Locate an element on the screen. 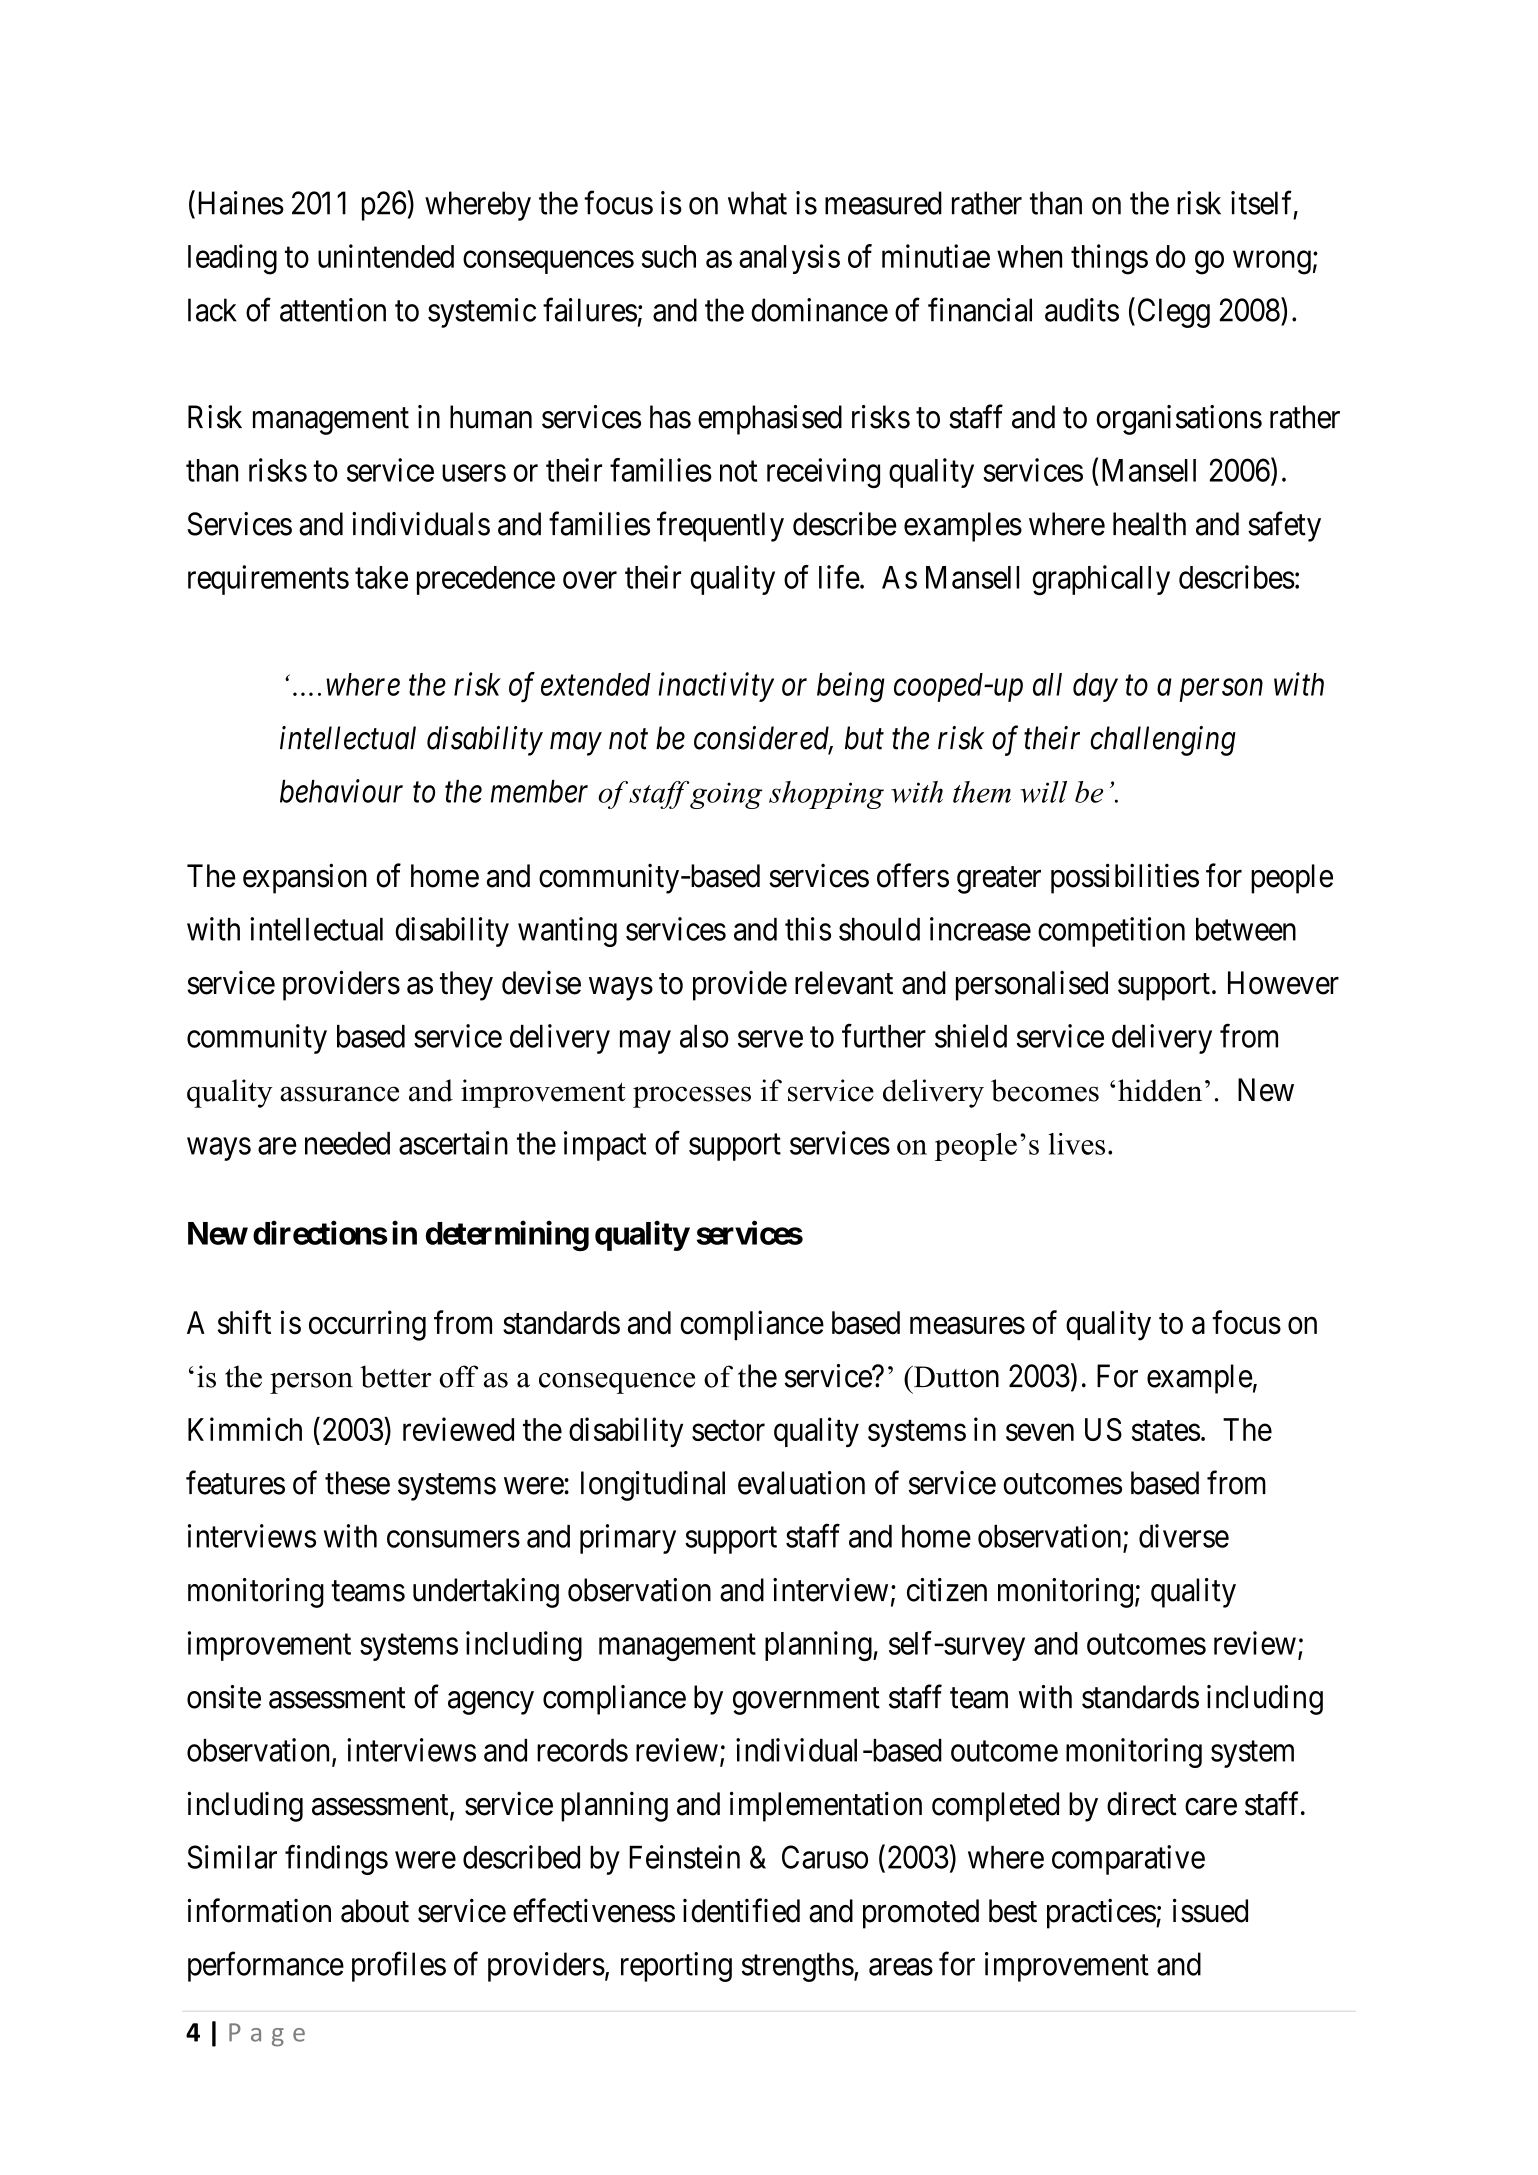 The image size is (1538, 2175). sector is located at coordinates (728, 1430).
